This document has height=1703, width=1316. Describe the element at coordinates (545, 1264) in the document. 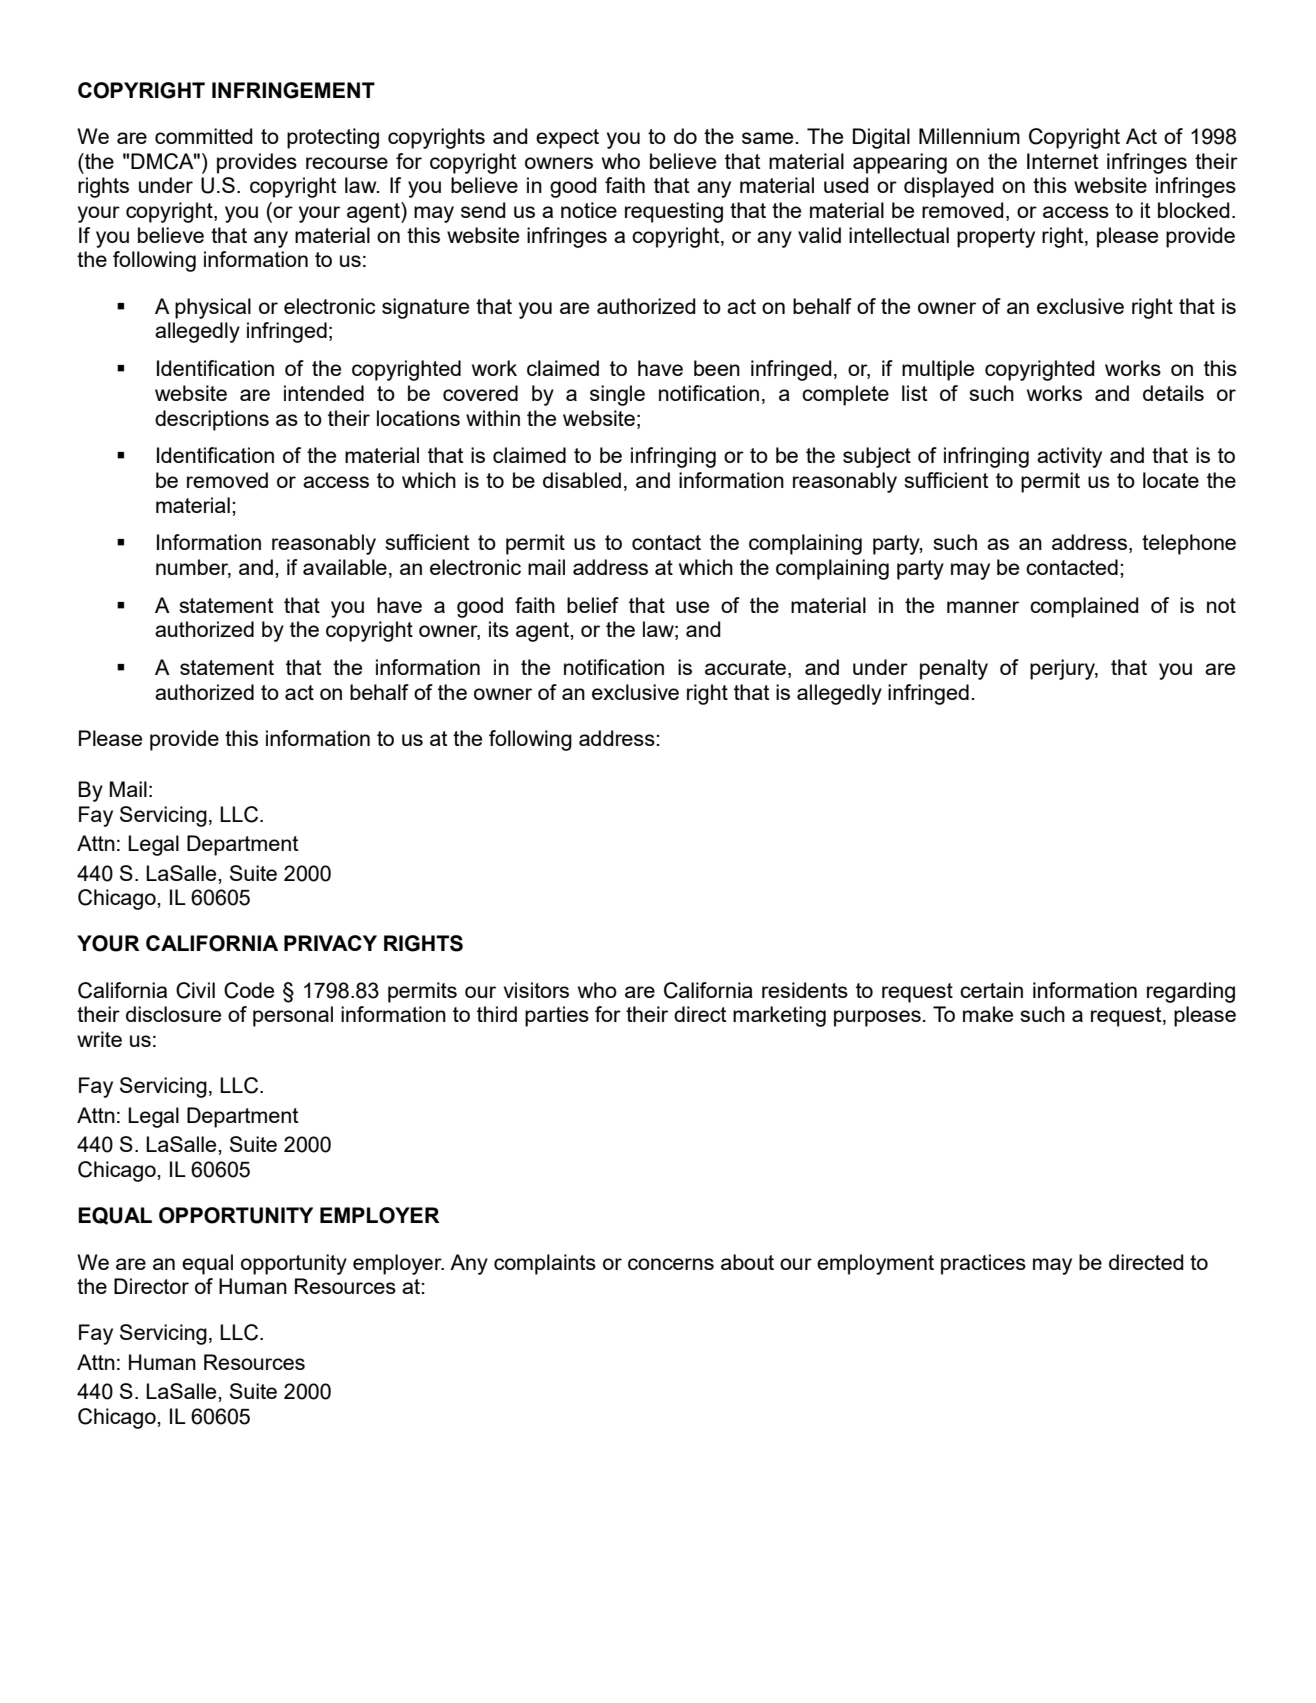

I see `complaints` at that location.
